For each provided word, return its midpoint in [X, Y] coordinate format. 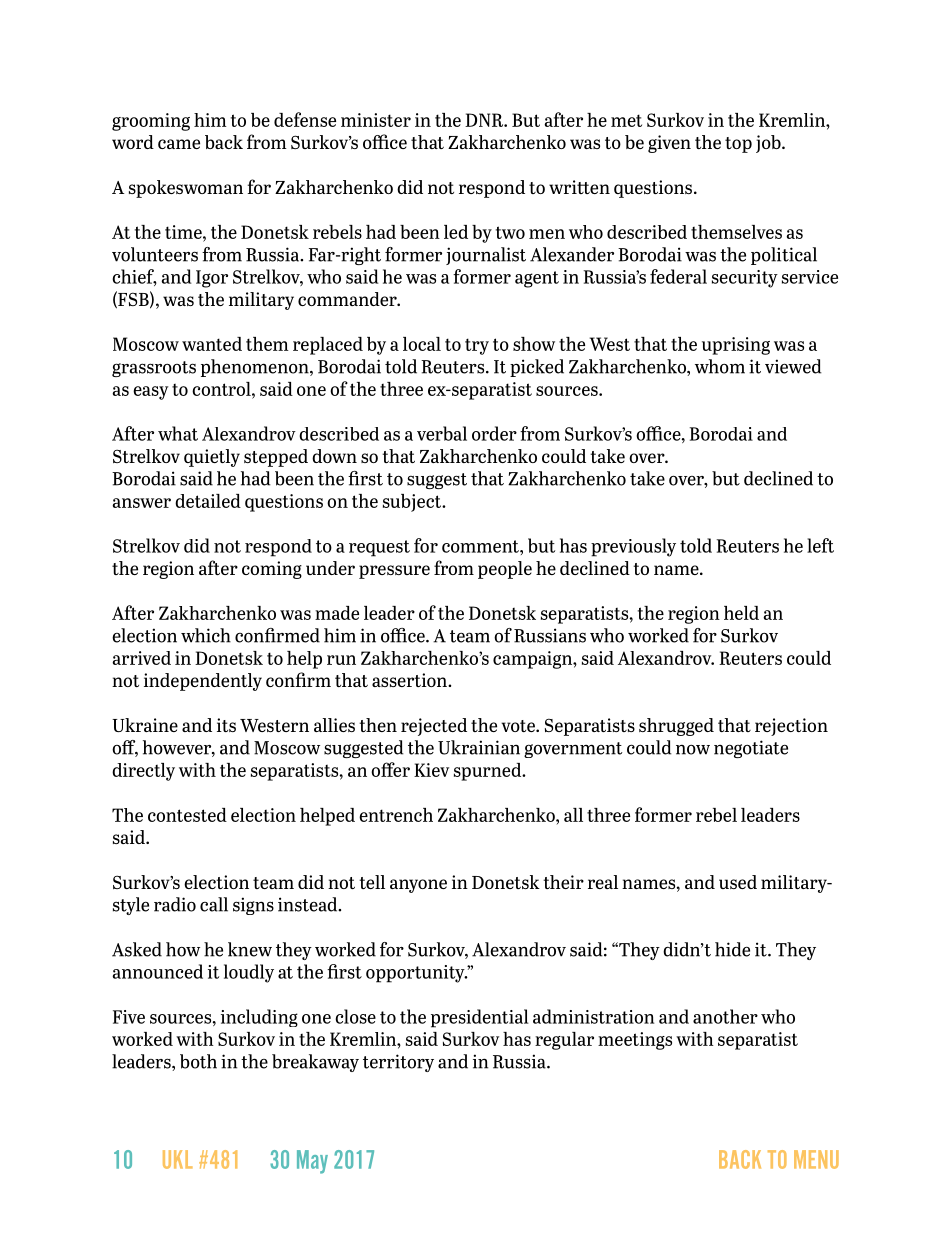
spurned [489, 772]
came [179, 144]
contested [187, 815]
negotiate [751, 749]
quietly [212, 458]
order [494, 433]
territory [398, 1063]
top [738, 145]
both [198, 1061]
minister [376, 120]
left [820, 545]
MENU [816, 1159]
